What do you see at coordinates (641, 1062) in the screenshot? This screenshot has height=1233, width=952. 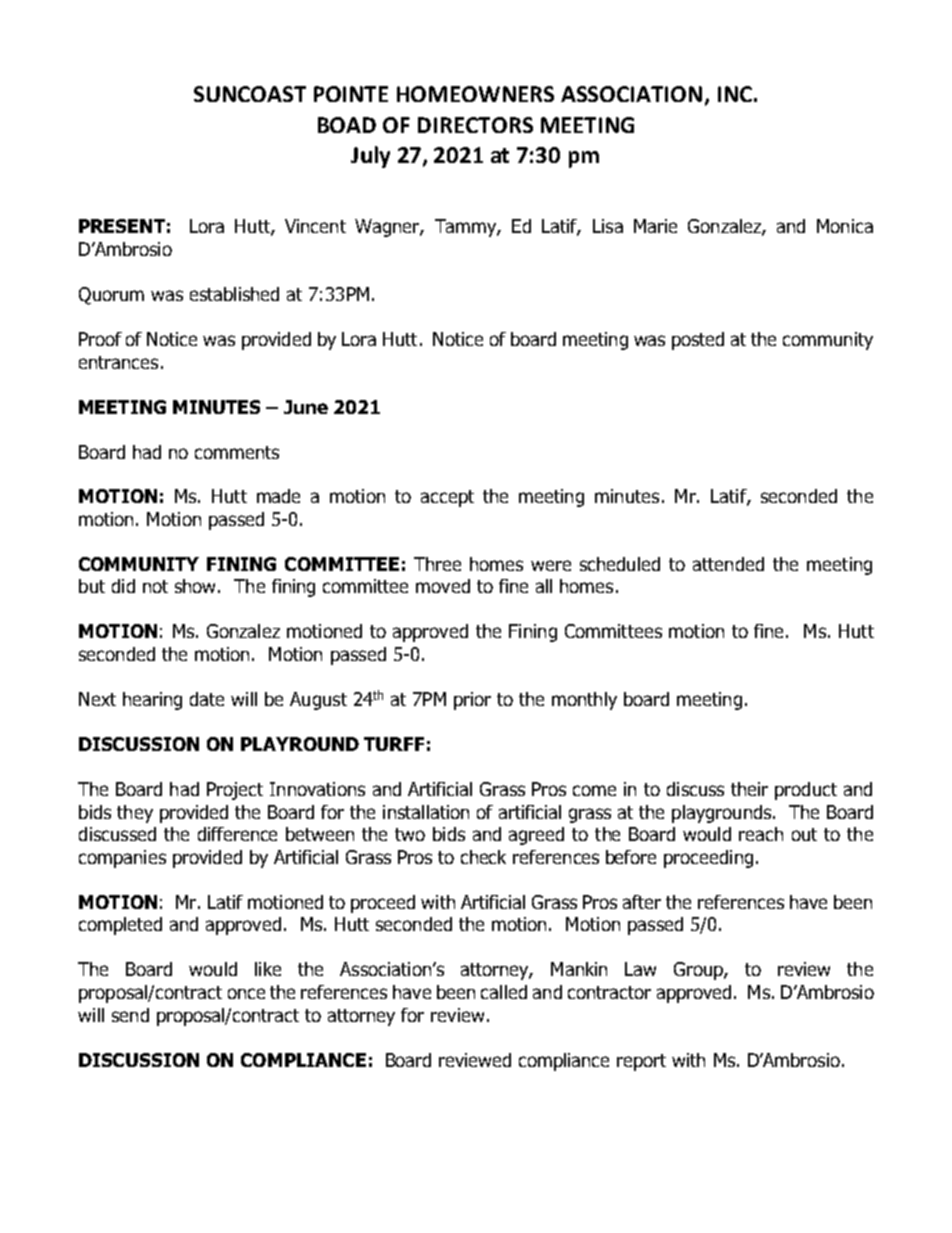 I see `report` at bounding box center [641, 1062].
